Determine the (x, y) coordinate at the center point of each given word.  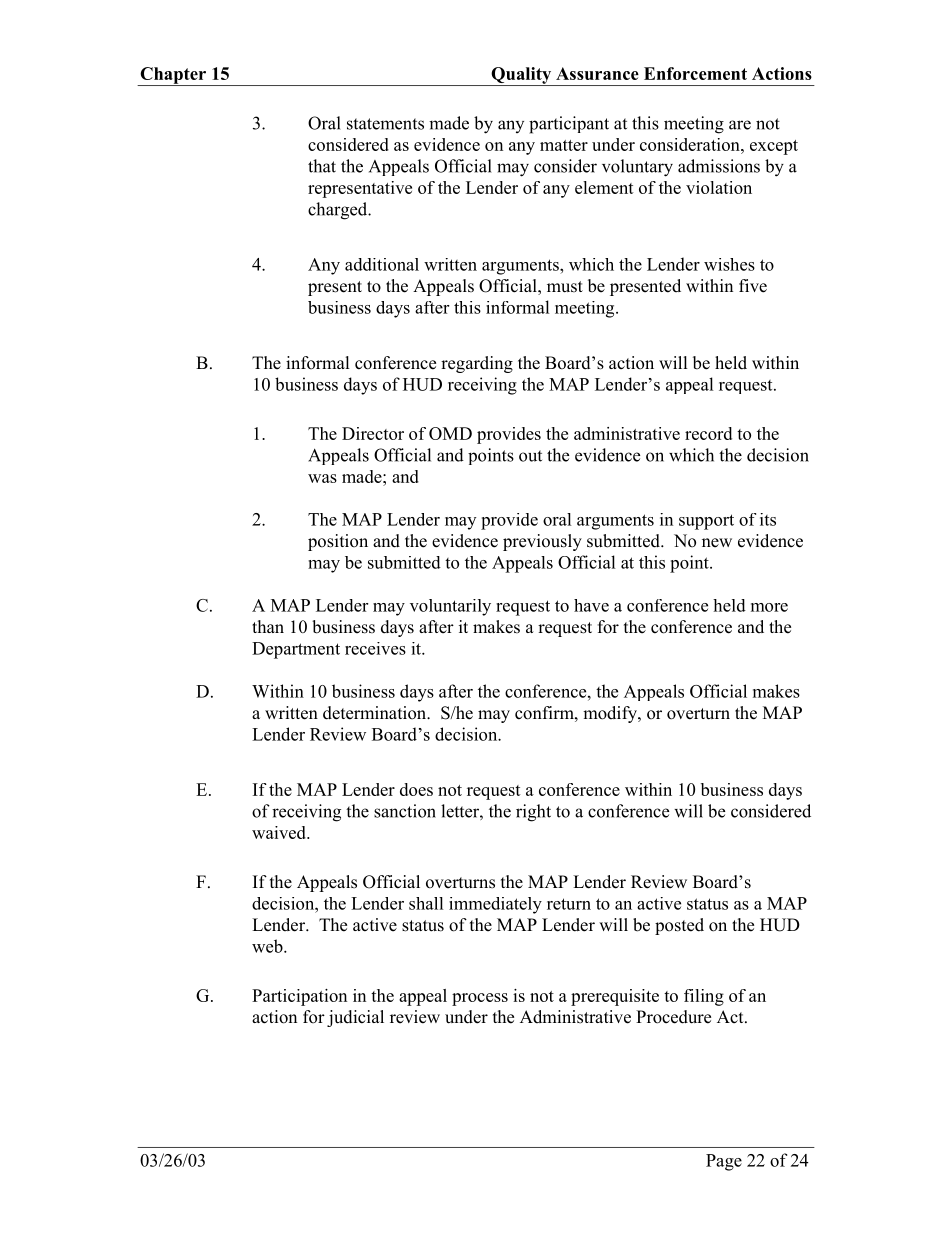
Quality (521, 76)
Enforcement (695, 73)
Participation (299, 997)
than (268, 626)
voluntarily (450, 607)
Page (724, 1162)
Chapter (173, 76)
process (480, 999)
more (769, 607)
